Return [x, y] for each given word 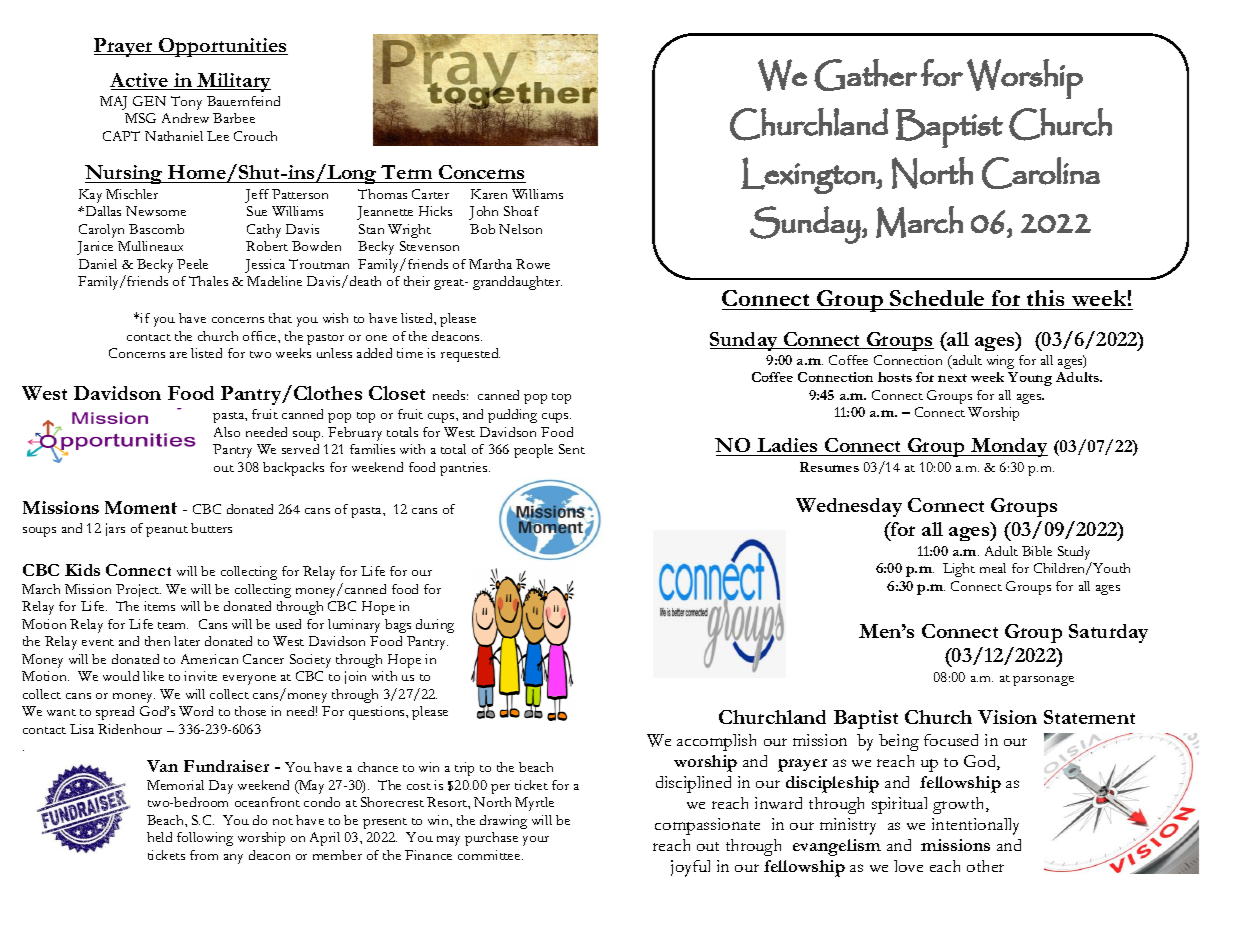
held [159, 837]
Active [140, 81]
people [533, 451]
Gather [865, 75]
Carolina [1041, 173]
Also [227, 432]
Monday [1008, 447]
